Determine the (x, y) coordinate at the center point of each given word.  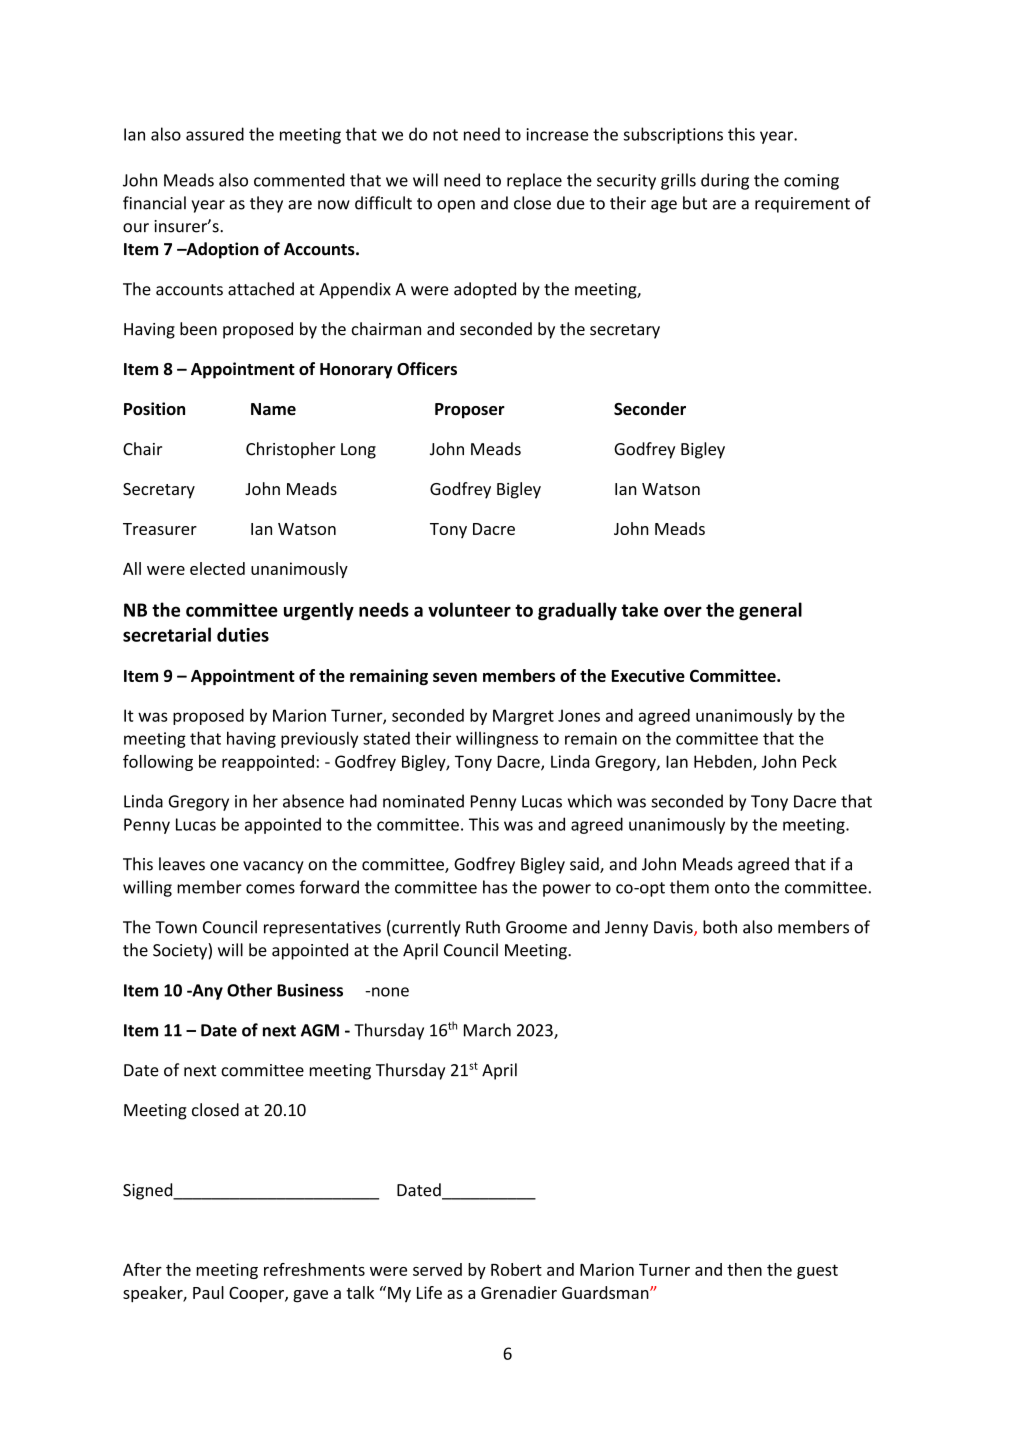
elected (217, 568)
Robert (516, 1269)
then (744, 1269)
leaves (182, 864)
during (725, 181)
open (456, 206)
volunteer (469, 609)
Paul (208, 1292)
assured (215, 134)
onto (732, 888)
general (770, 611)
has (495, 887)
